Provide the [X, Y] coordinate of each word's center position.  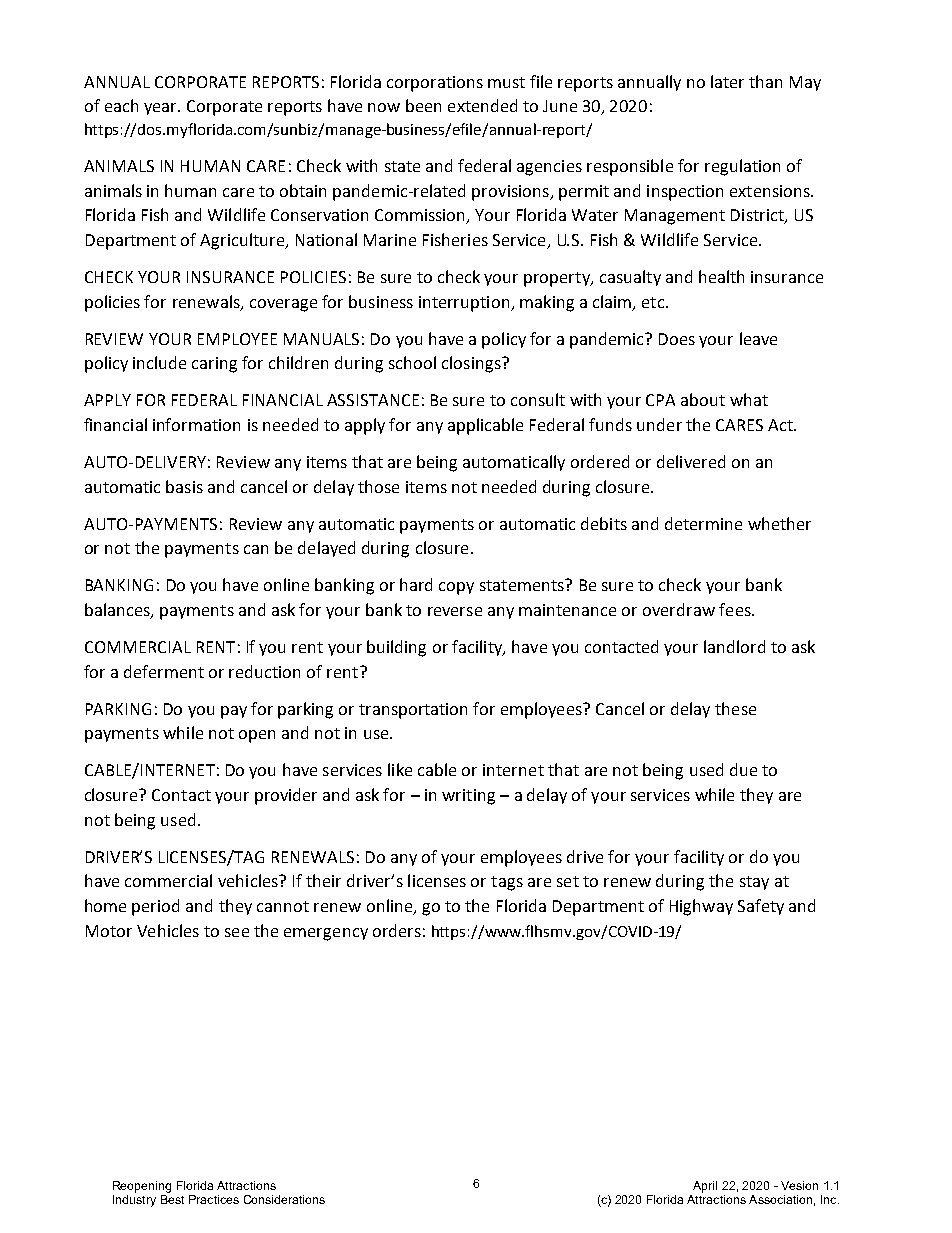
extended [482, 105]
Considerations [284, 1199]
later [727, 81]
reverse [455, 611]
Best [172, 1199]
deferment [164, 671]
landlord [734, 646]
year [161, 109]
